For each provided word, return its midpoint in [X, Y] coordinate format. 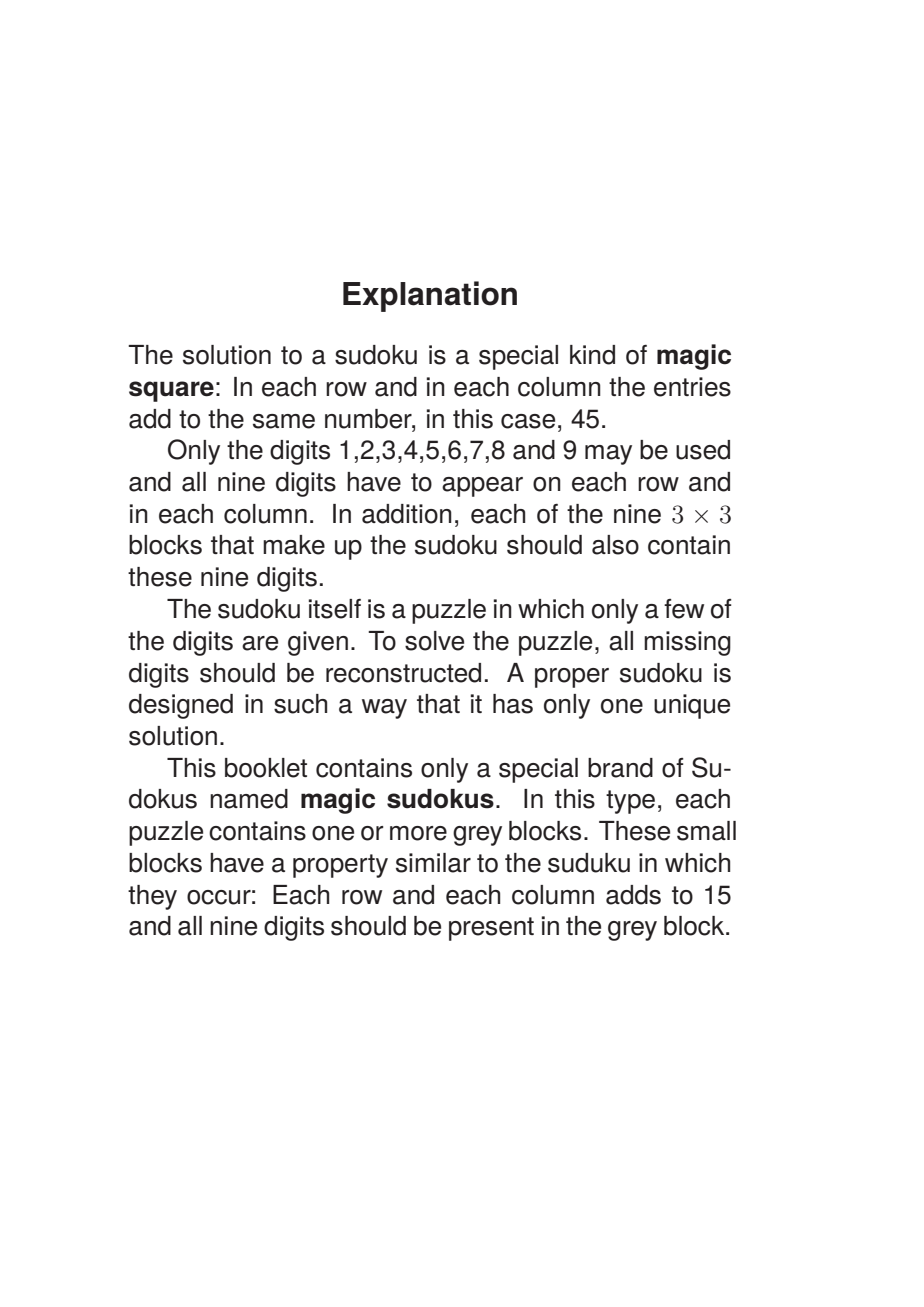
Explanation [430, 296]
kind [592, 355]
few [684, 609]
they [152, 897]
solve [434, 641]
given [318, 643]
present [491, 929]
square [171, 391]
